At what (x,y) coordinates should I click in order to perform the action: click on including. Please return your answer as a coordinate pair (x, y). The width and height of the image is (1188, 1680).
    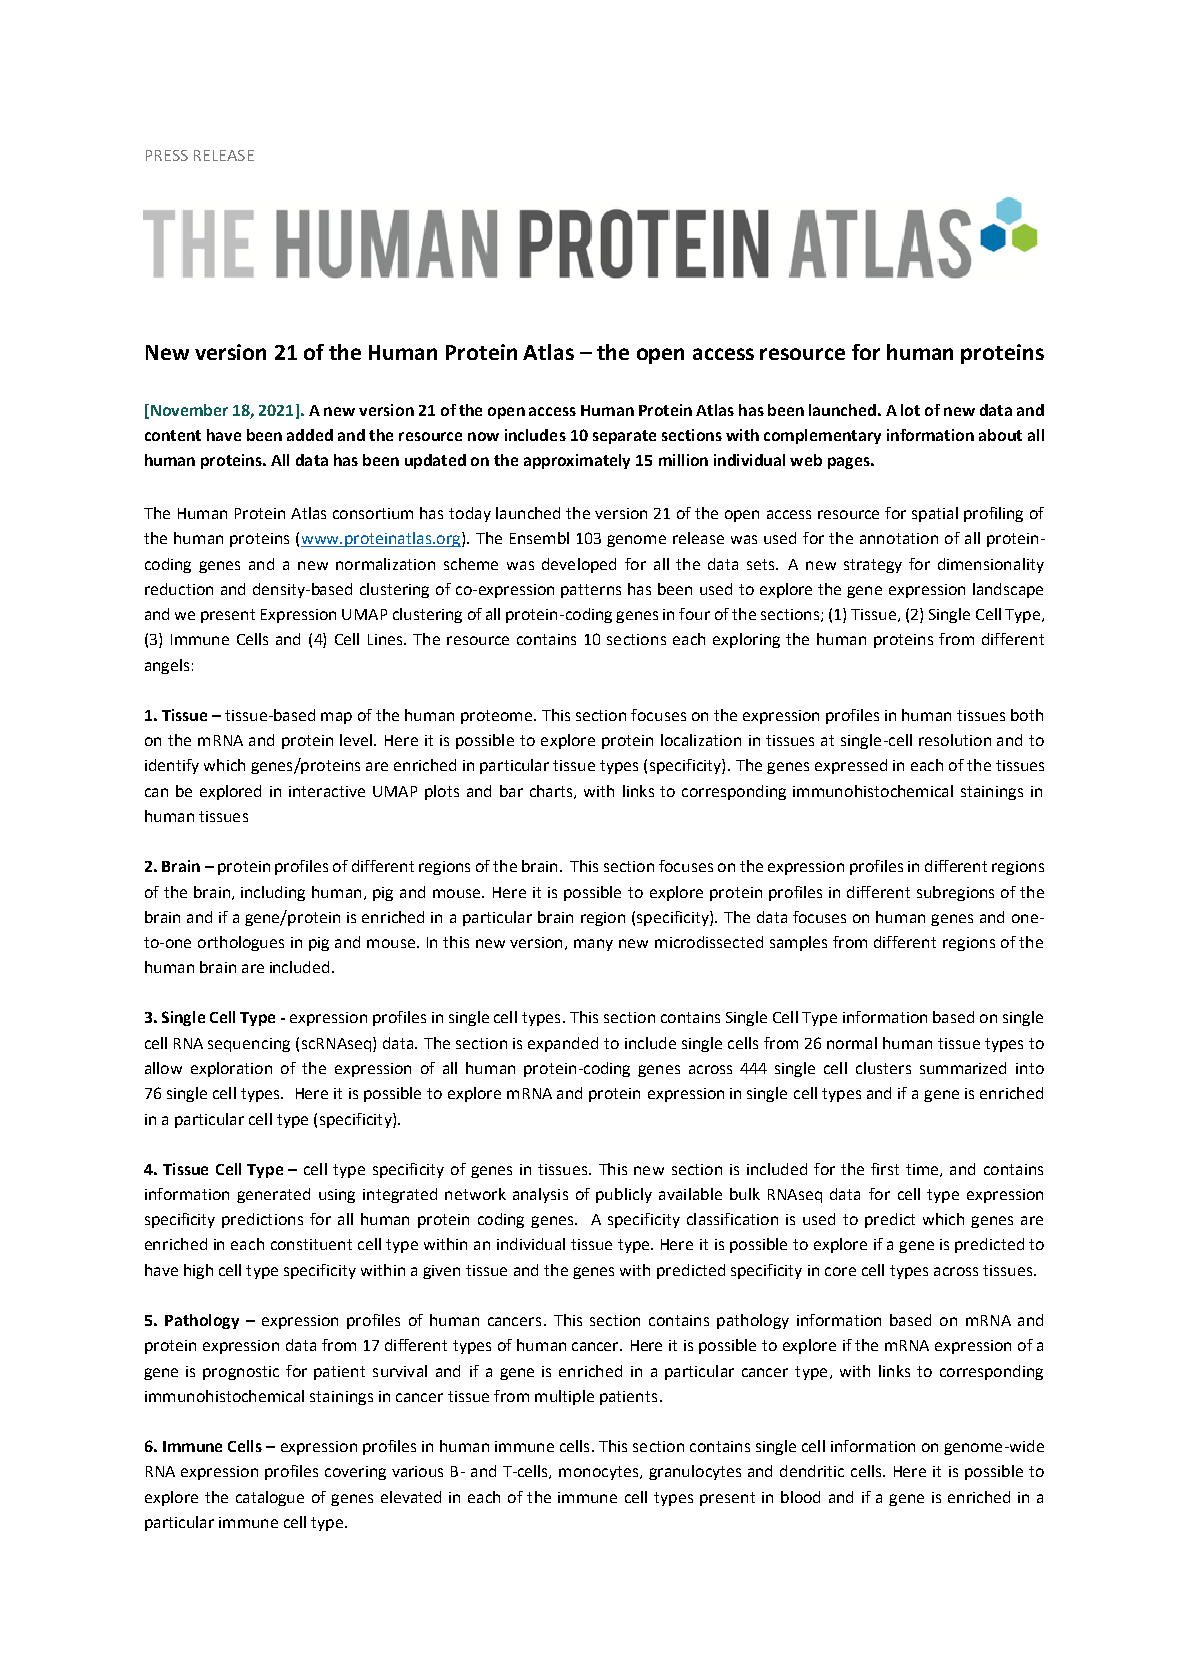
    Looking at the image, I should click on (273, 893).
